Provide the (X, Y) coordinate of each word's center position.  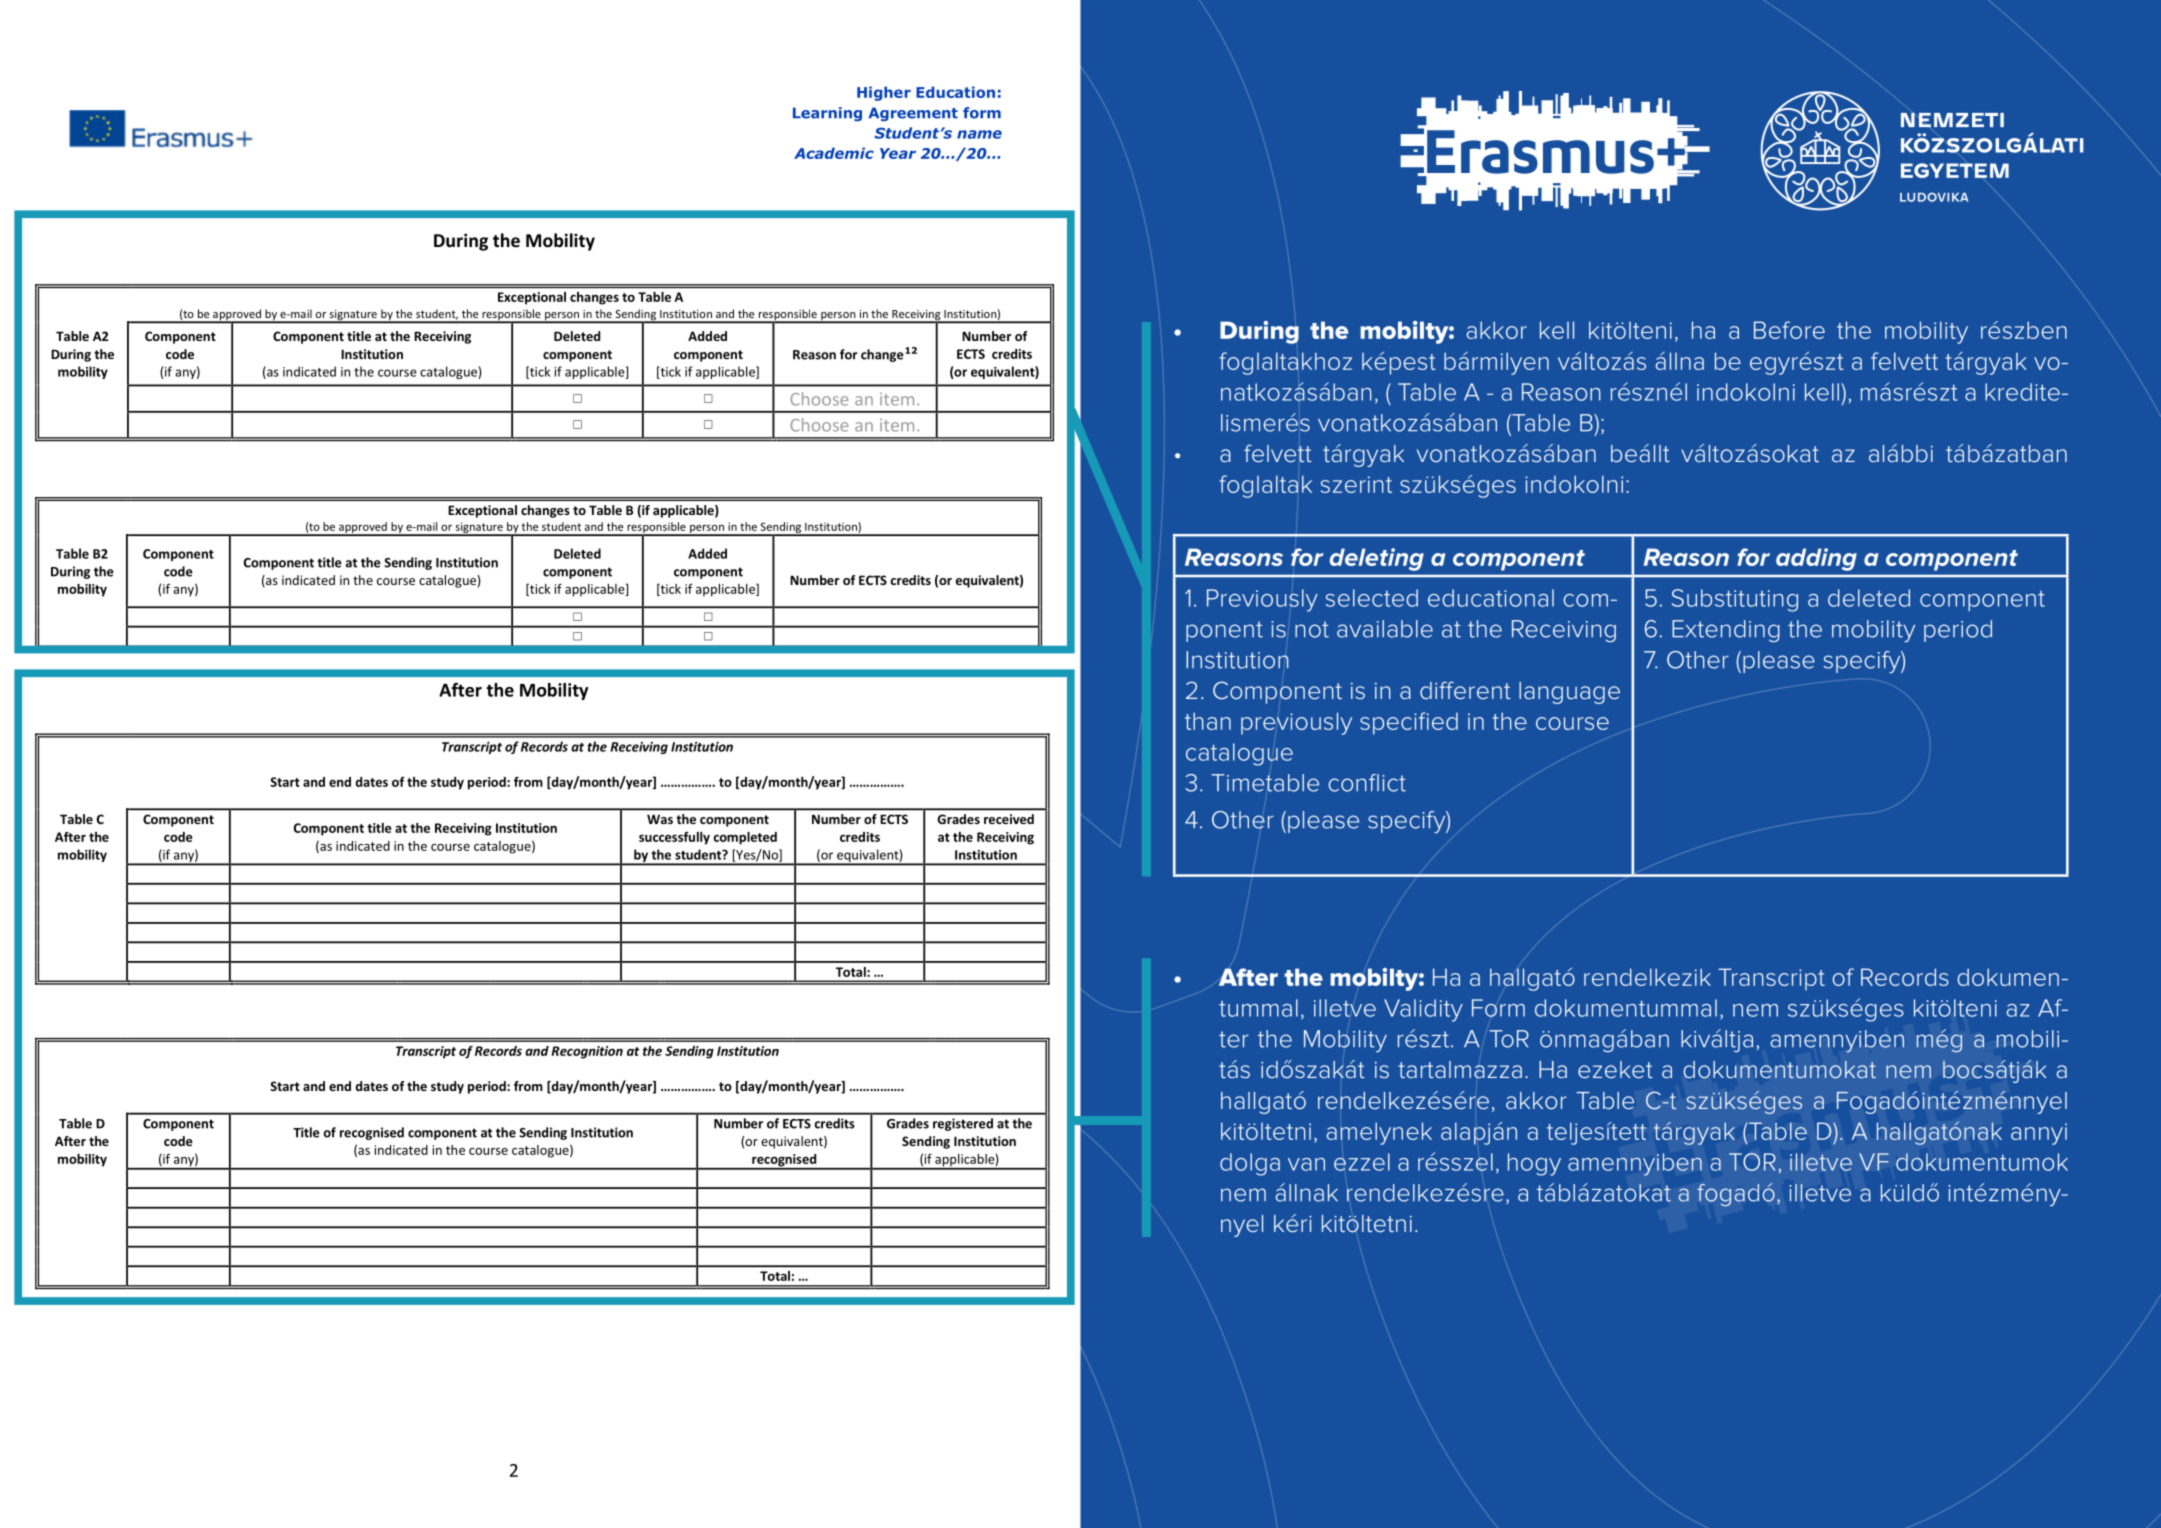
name (979, 134)
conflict (1367, 783)
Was (660, 819)
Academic (834, 153)
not (1312, 629)
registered (963, 1124)
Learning (827, 114)
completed (745, 838)
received (1009, 819)
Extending (1726, 631)
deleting (1377, 559)
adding (1816, 559)
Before (1789, 330)
